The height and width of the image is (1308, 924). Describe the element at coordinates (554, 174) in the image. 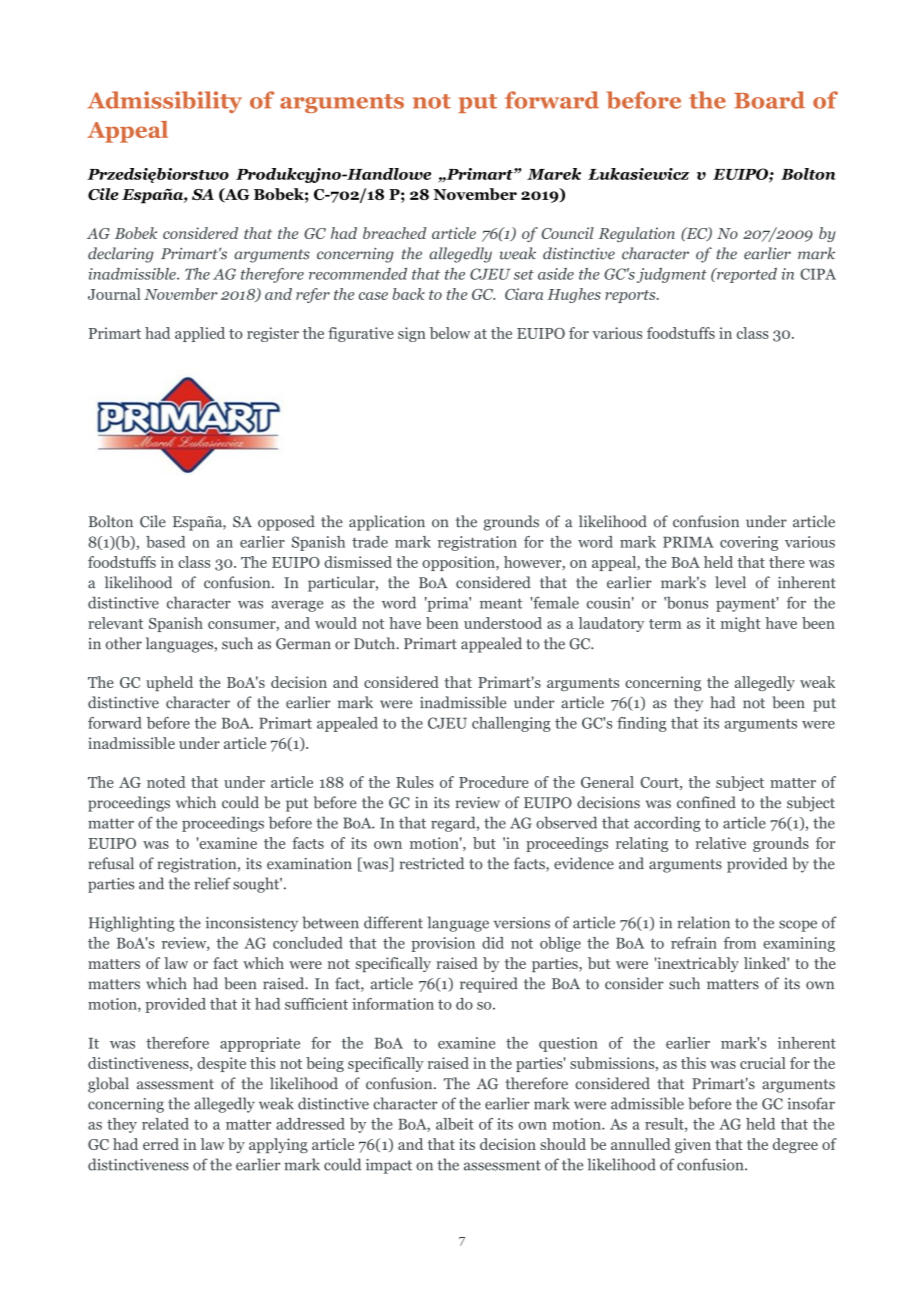

I see `Marek` at that location.
